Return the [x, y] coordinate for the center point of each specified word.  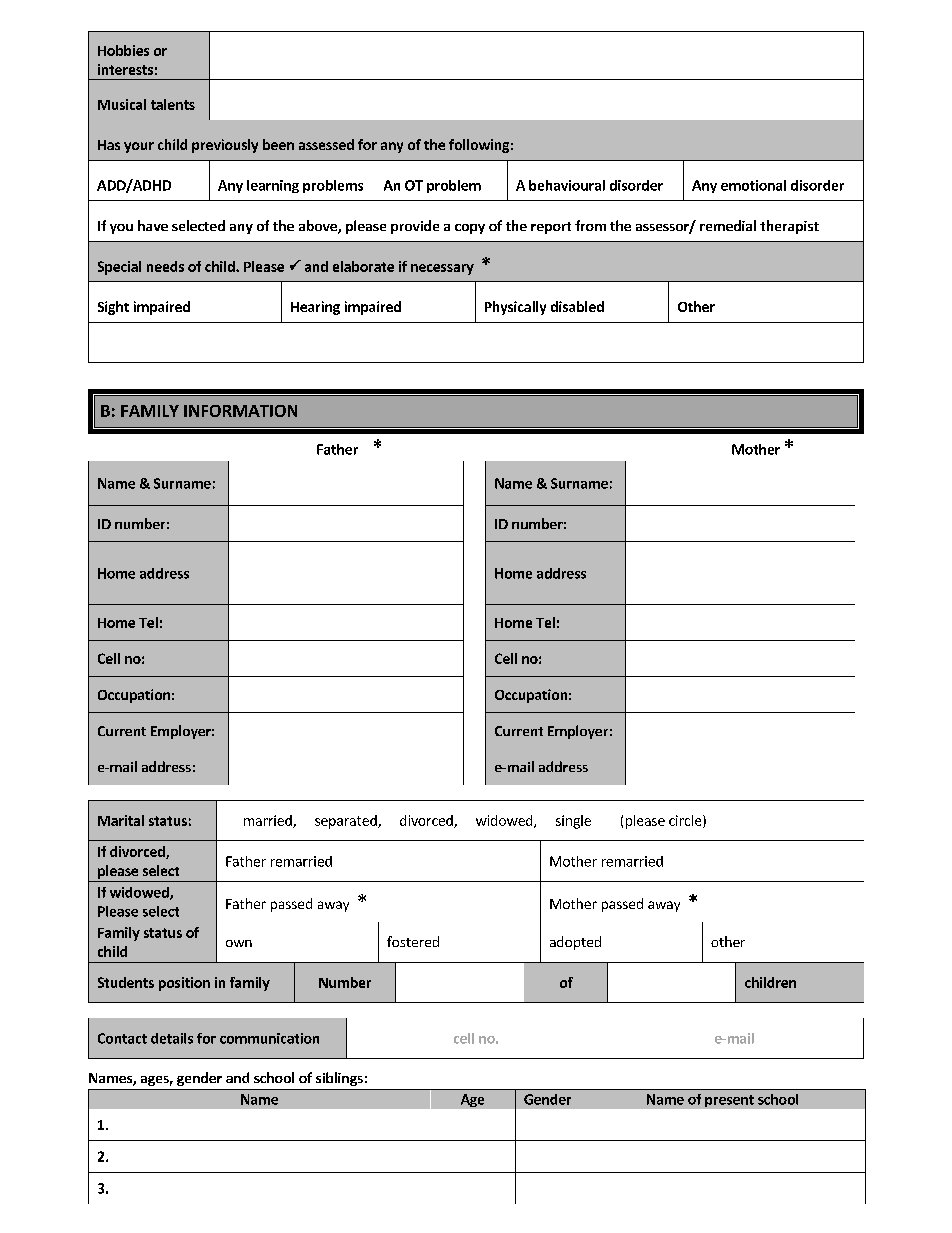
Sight [113, 308]
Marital [121, 820]
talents [173, 104]
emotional [753, 185]
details [172, 1038]
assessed [326, 144]
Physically [515, 308]
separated [347, 822]
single [573, 822]
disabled [577, 306]
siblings [339, 1079]
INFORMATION [240, 411]
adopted [575, 943]
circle [686, 821]
